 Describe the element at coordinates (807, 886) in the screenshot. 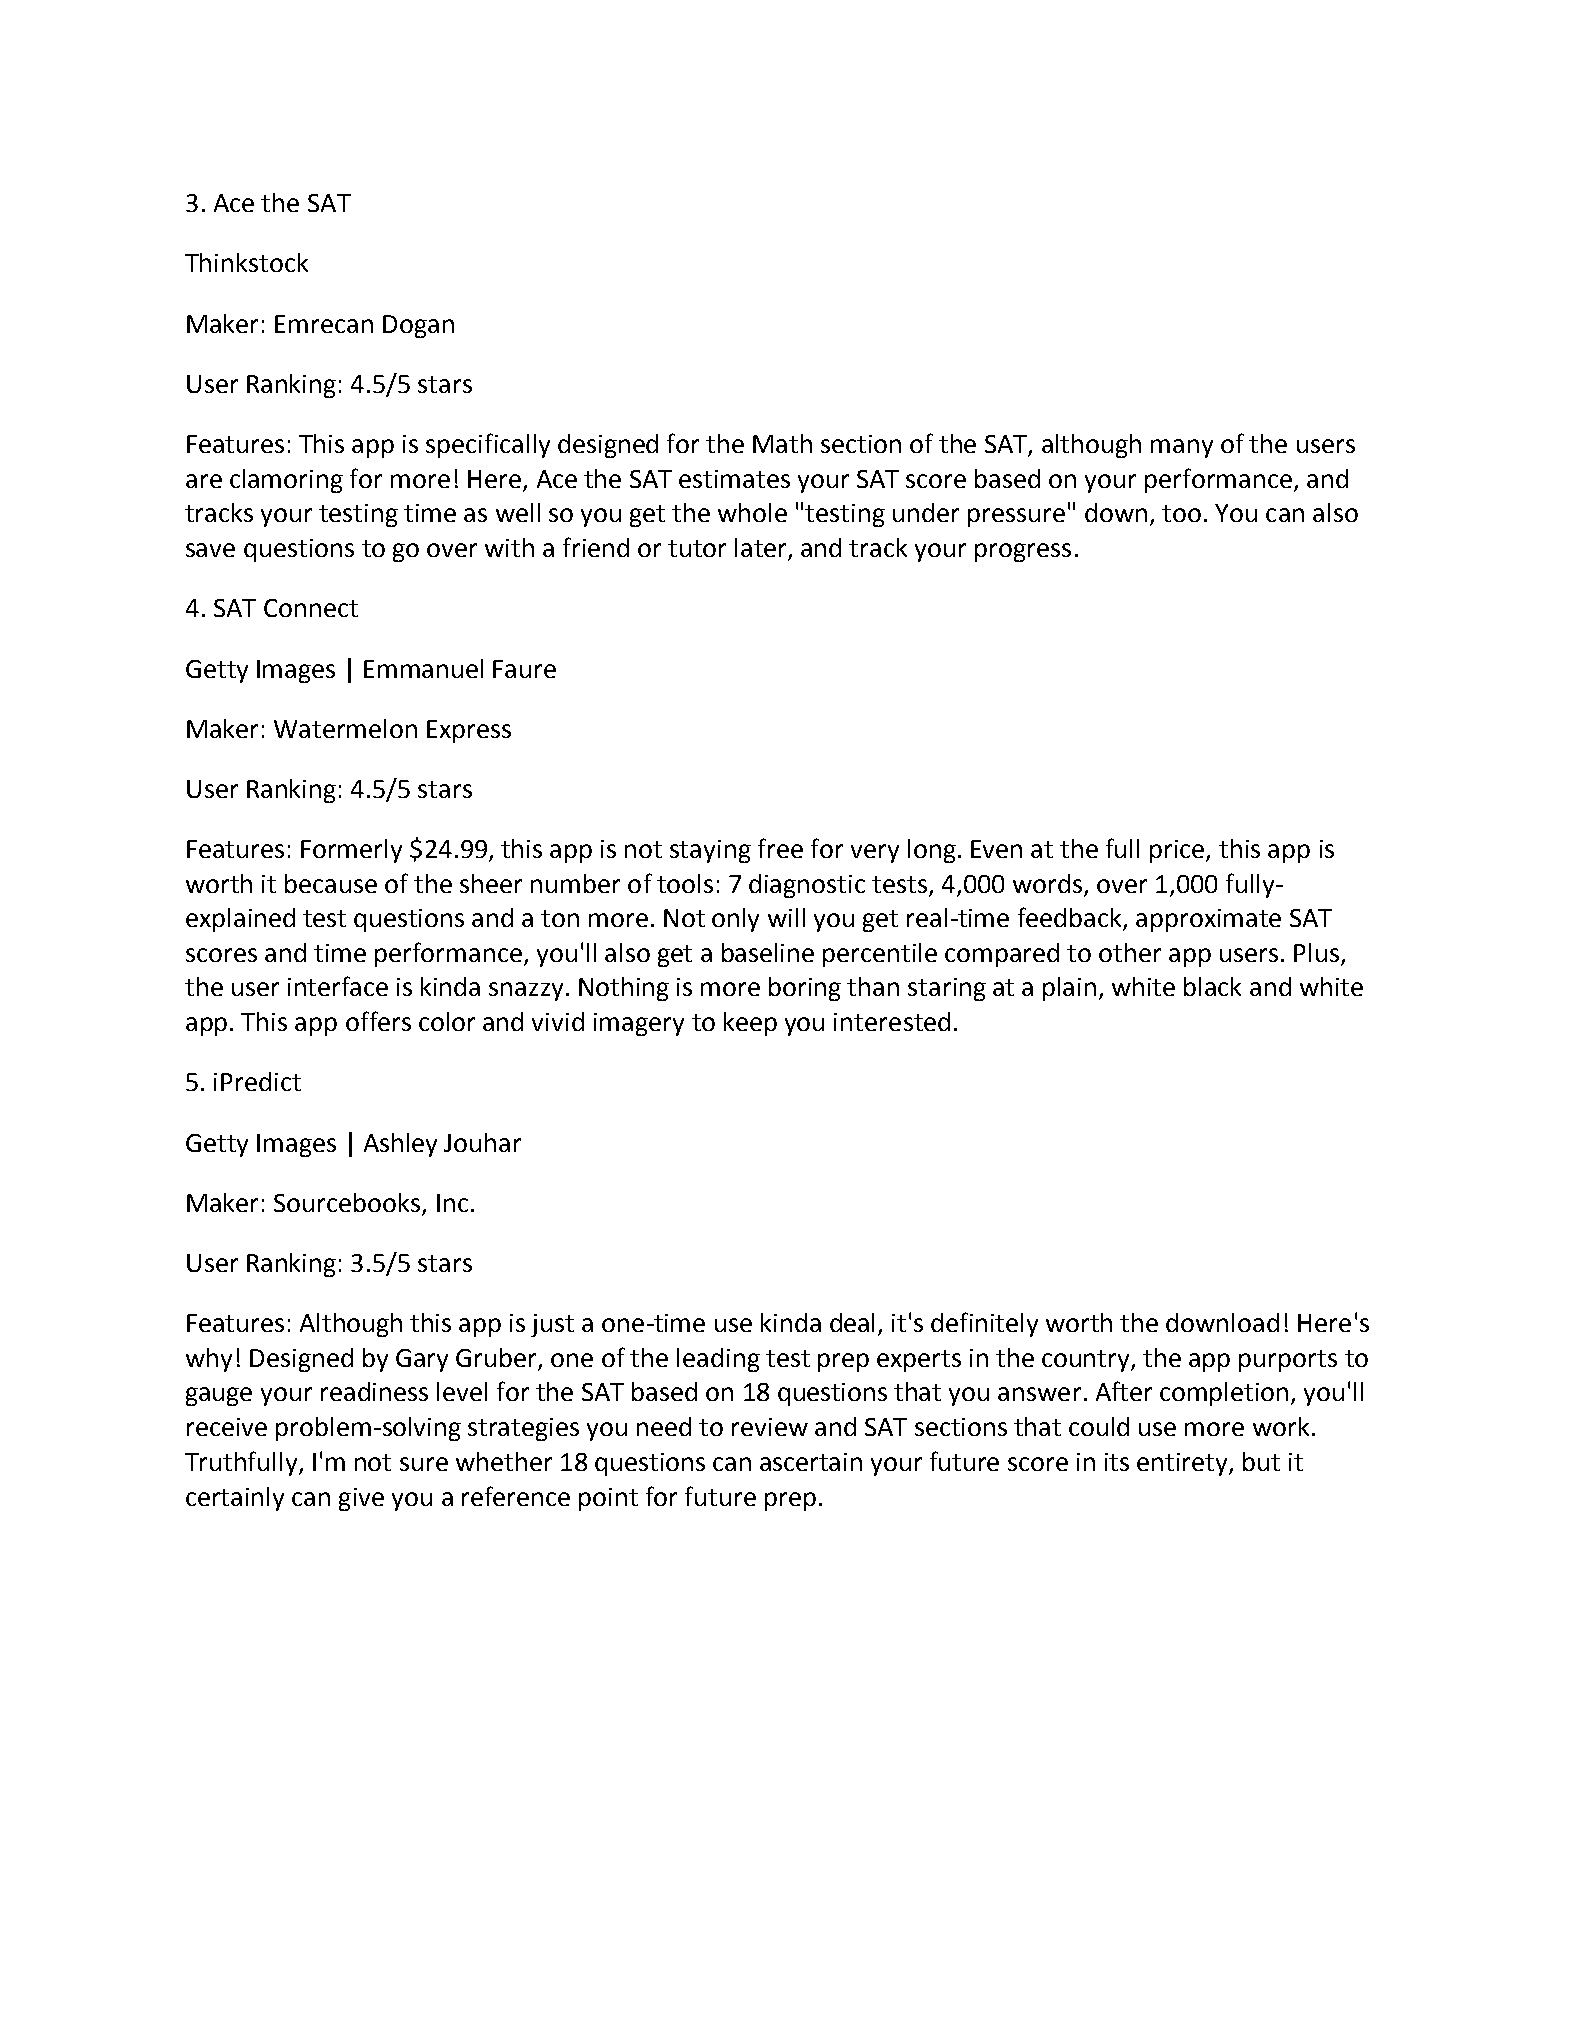

I see `diagnostic` at that location.
